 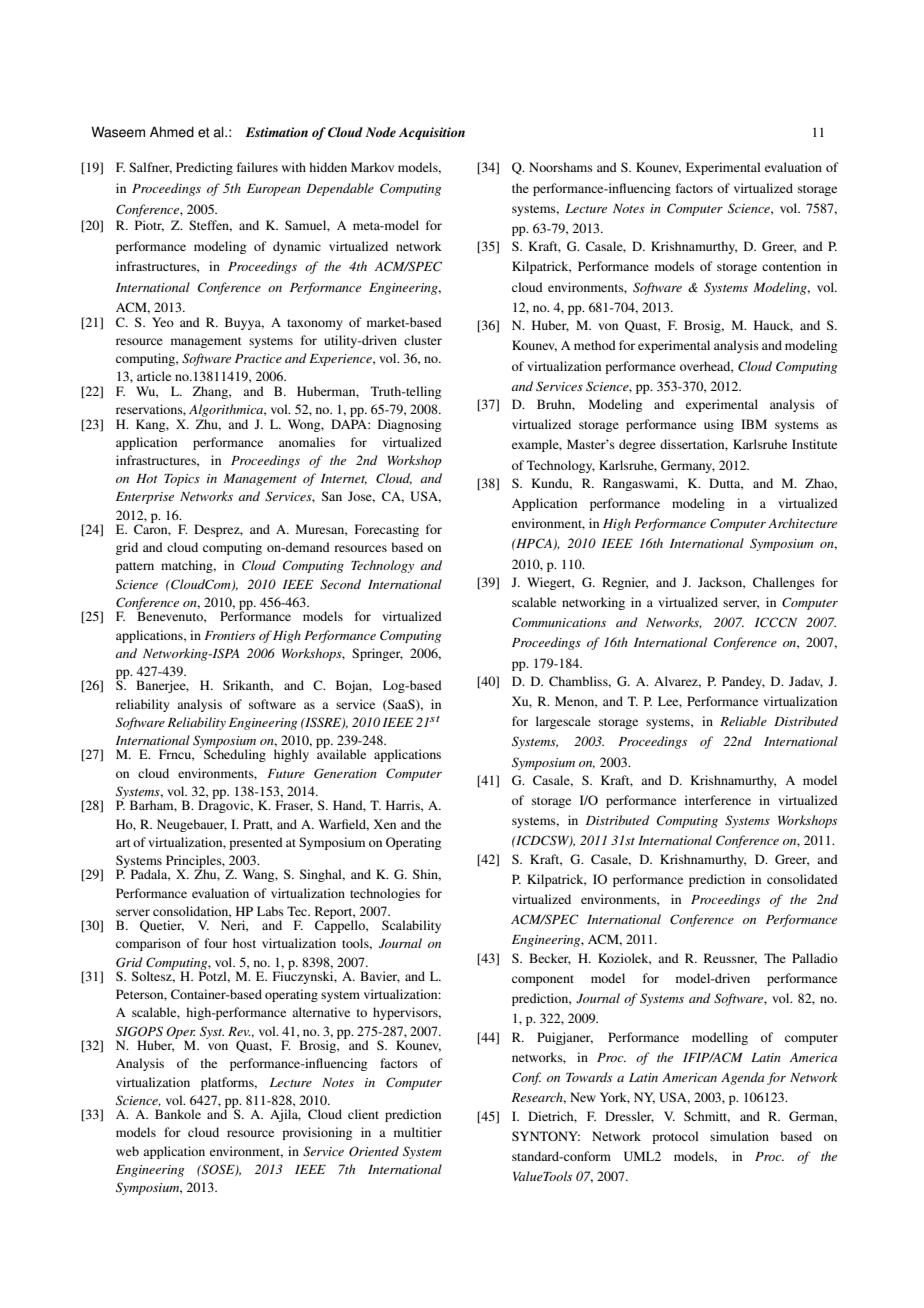 What do you see at coordinates (418, 1132) in the screenshot?
I see `multitier` at bounding box center [418, 1132].
